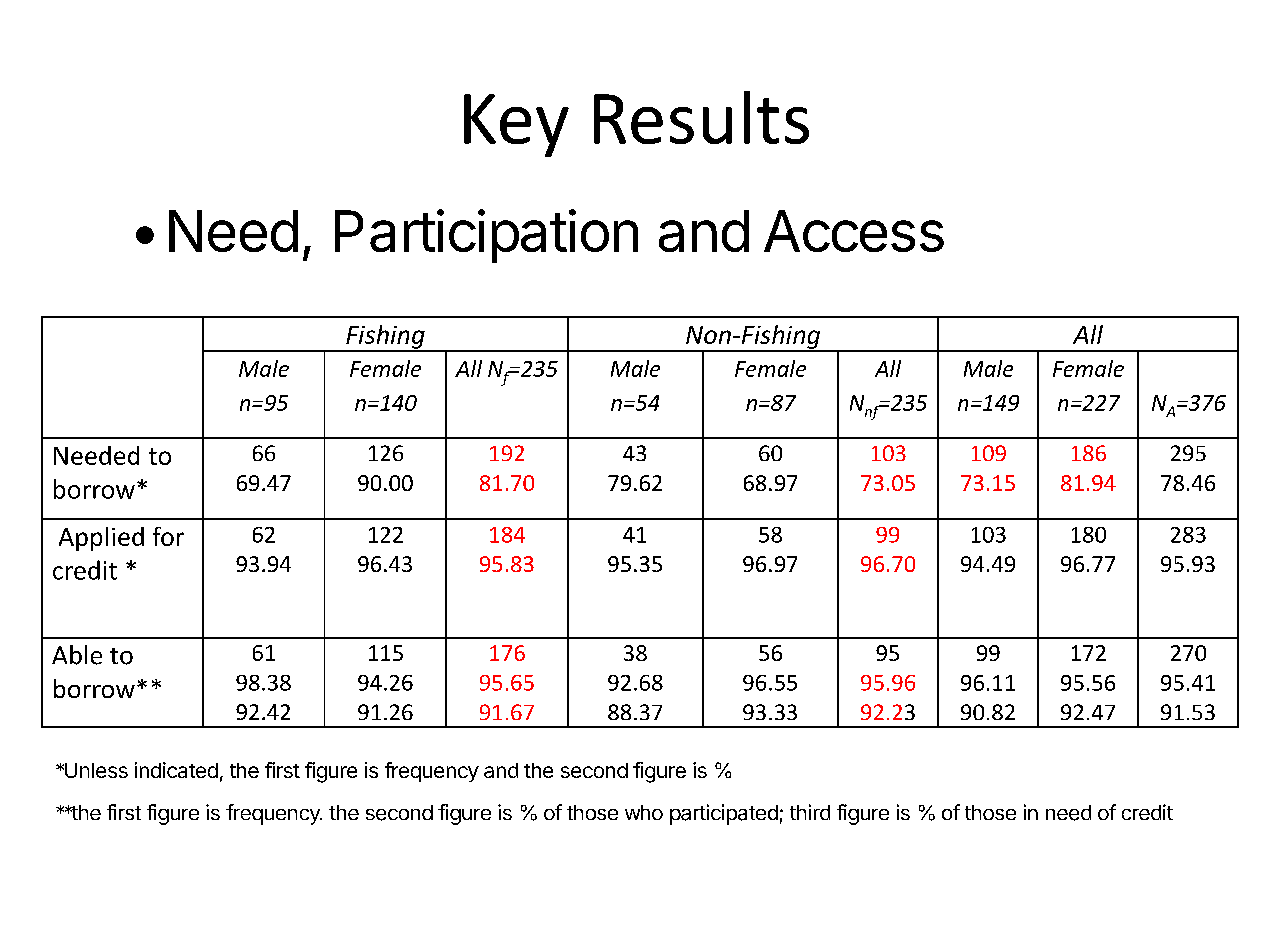 This screenshot has width=1270, height=952. I want to click on Key, so click(516, 125).
